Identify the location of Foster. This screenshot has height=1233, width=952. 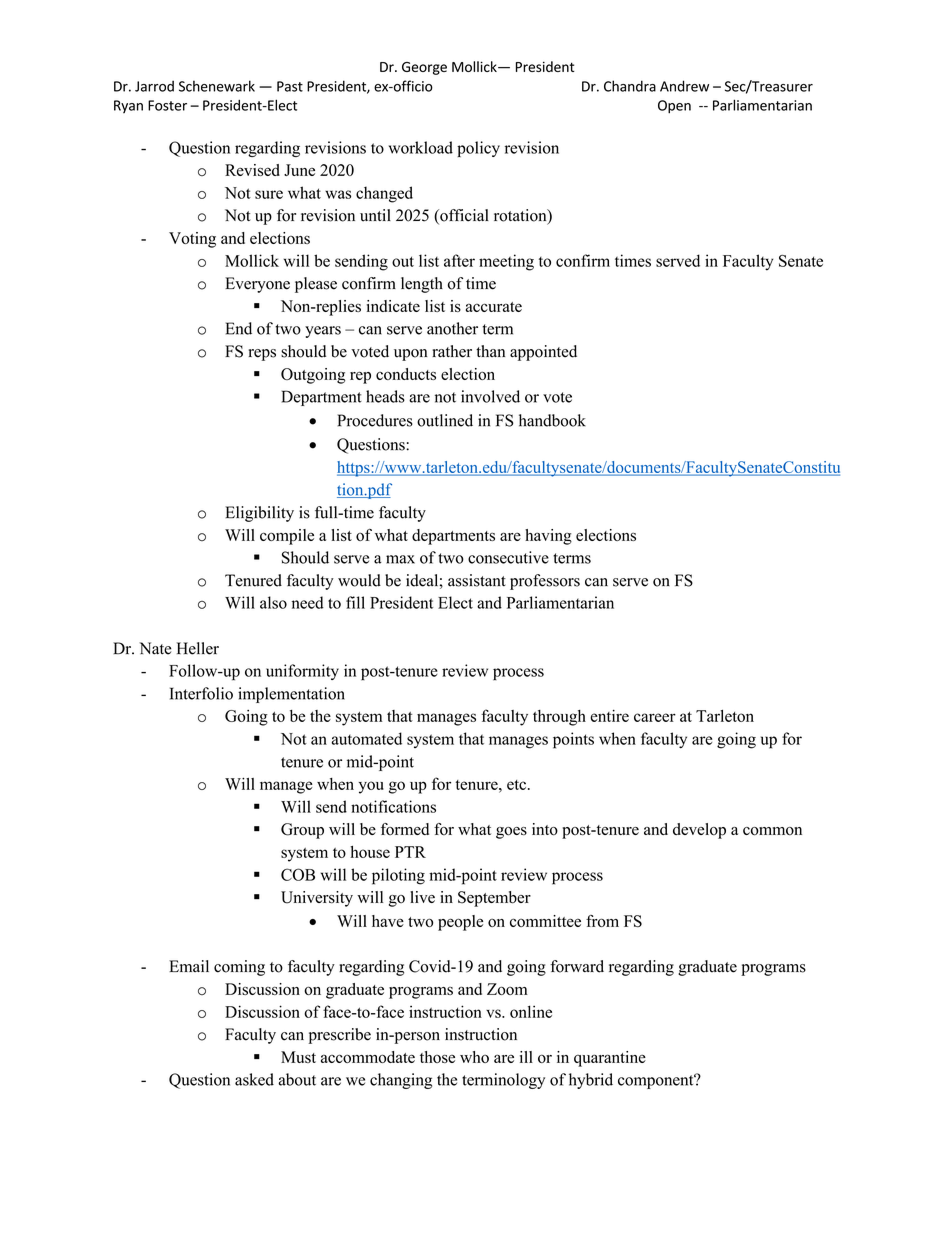
(167, 105).
